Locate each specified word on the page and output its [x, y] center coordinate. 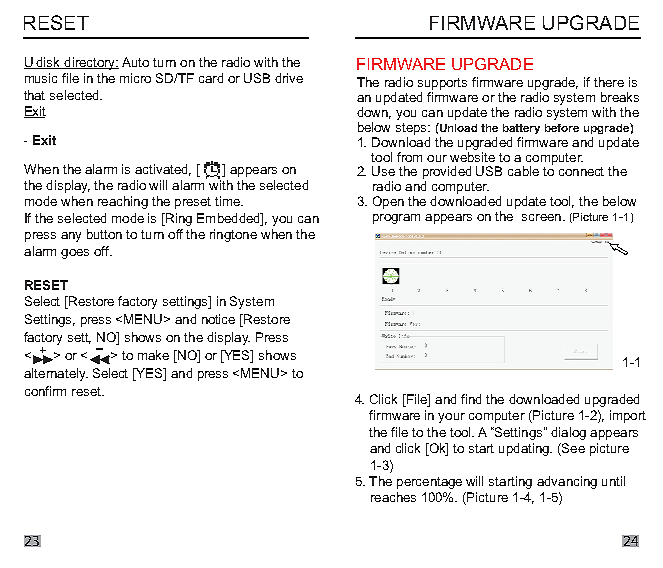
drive [289, 78]
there [609, 82]
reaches [393, 497]
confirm [45, 391]
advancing [567, 482]
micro [135, 78]
